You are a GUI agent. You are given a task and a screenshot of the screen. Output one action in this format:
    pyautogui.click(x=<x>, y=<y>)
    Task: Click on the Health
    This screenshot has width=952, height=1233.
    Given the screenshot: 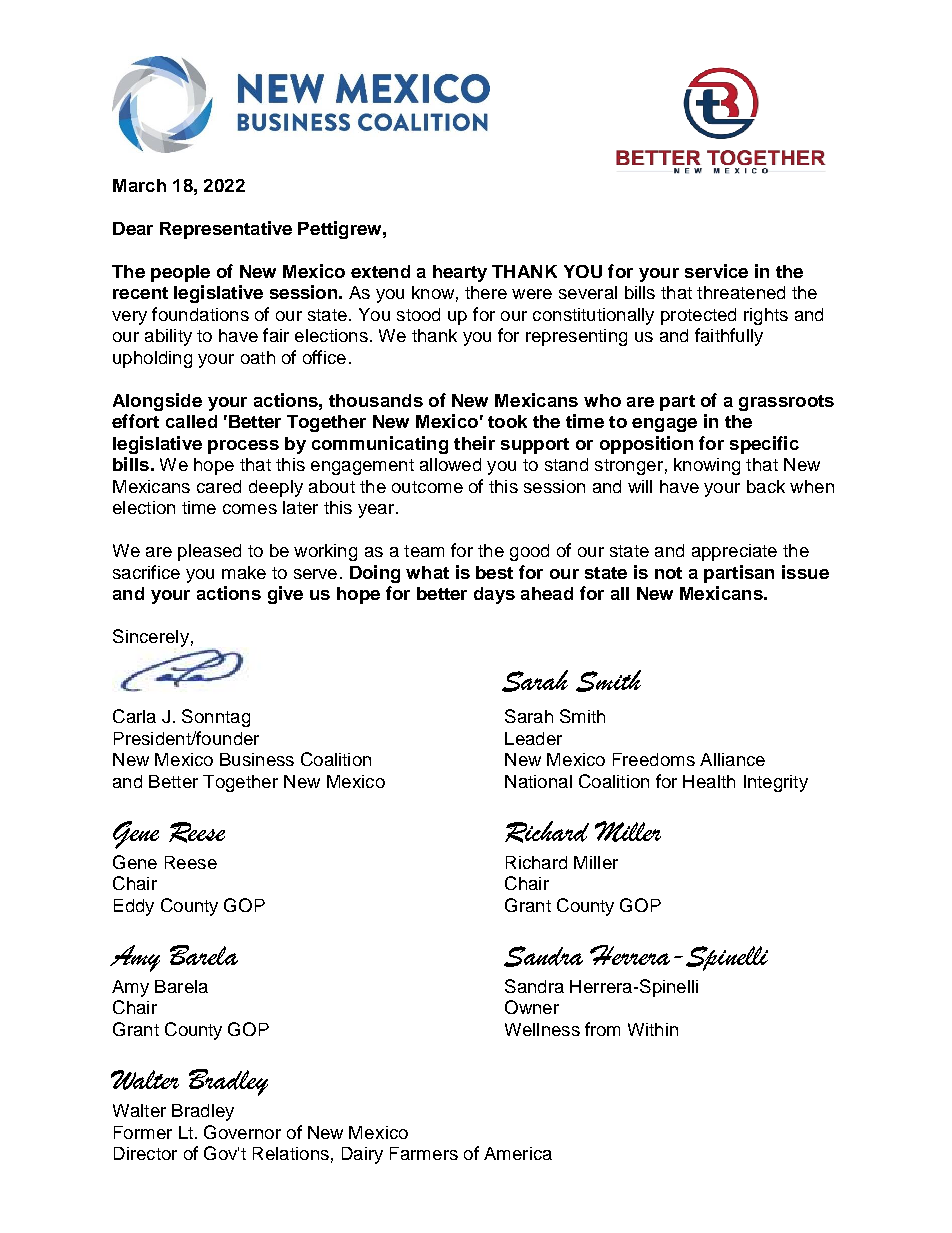 What is the action you would take?
    pyautogui.click(x=709, y=781)
